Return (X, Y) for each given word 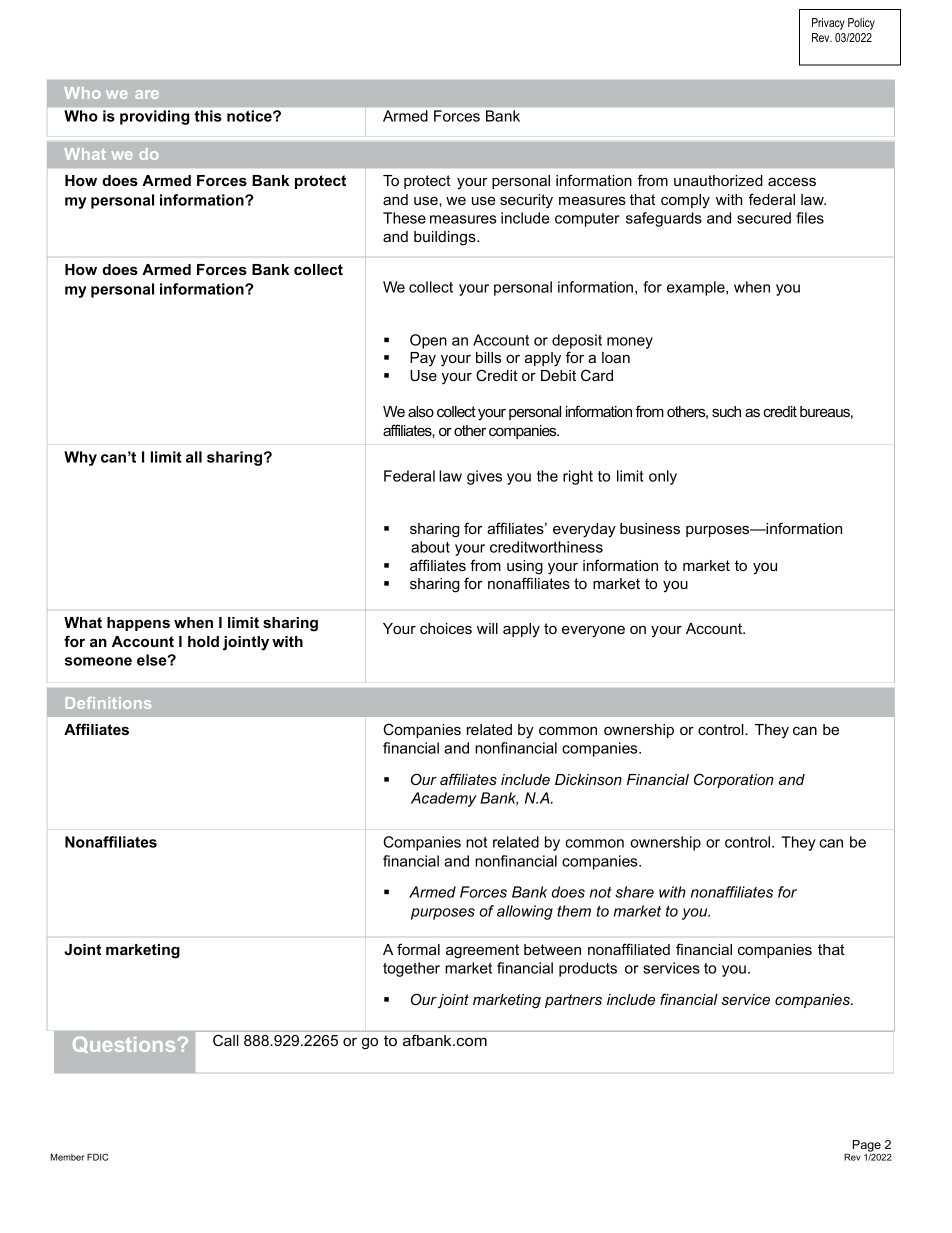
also (421, 411)
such (726, 411)
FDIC (97, 1157)
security (526, 201)
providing (154, 117)
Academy (444, 799)
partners (573, 1001)
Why (80, 458)
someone (98, 661)
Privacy (828, 24)
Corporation (734, 780)
